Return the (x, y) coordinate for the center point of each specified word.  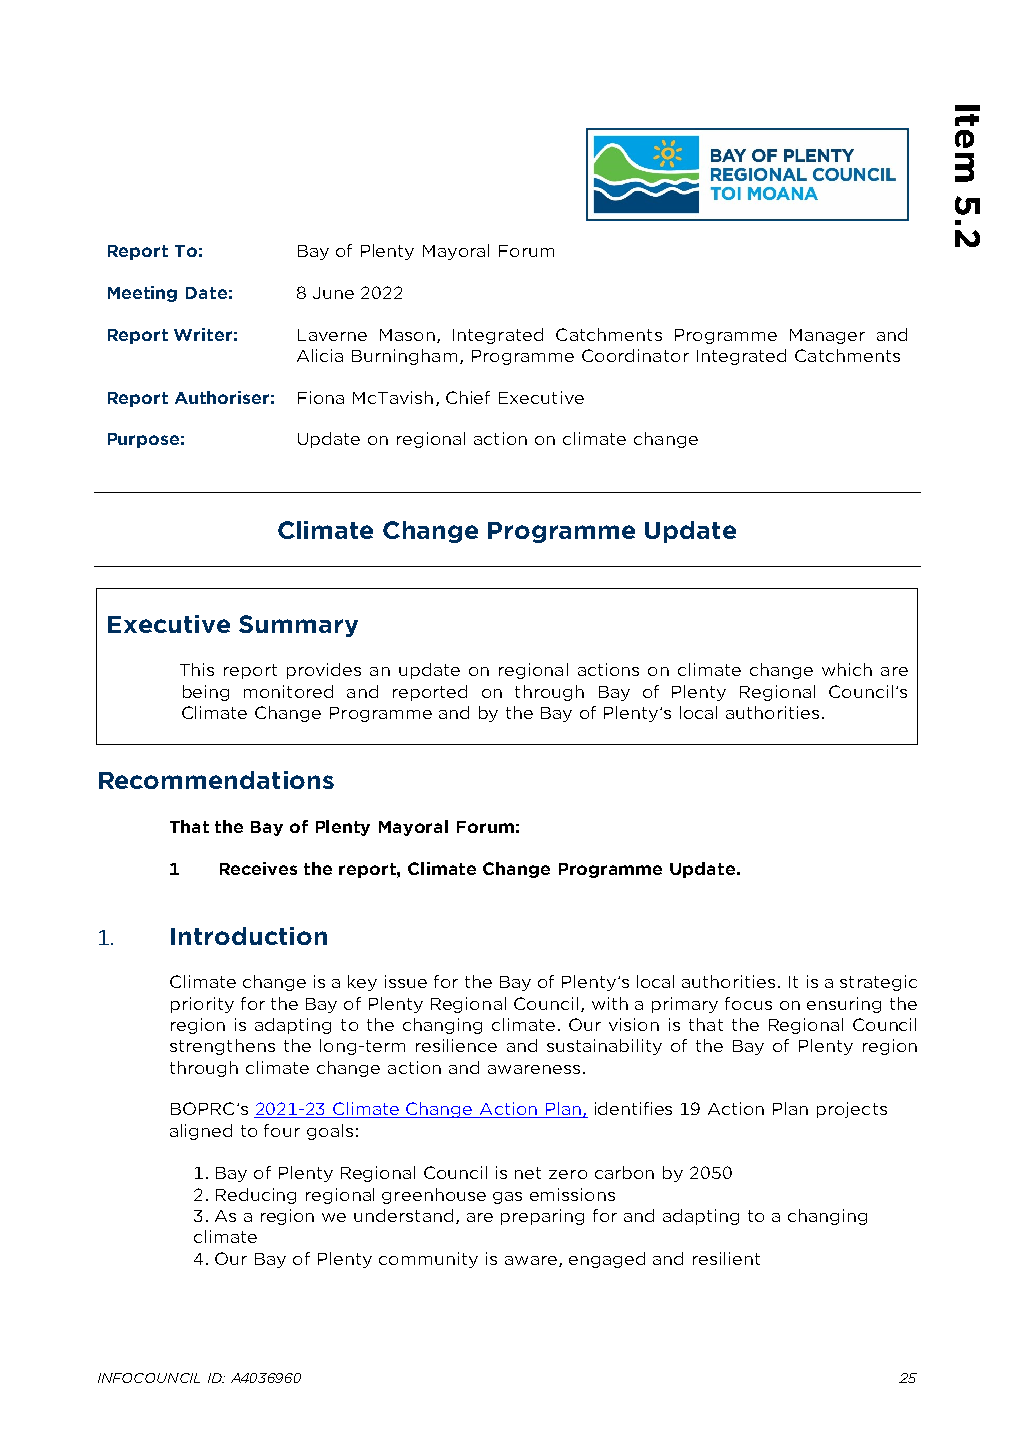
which (847, 669)
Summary (298, 626)
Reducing (256, 1196)
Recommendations (216, 780)
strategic (878, 983)
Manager (827, 336)
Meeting (142, 294)
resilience (456, 1045)
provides (324, 671)
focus (748, 1003)
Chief (468, 397)
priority (202, 1005)
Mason (407, 335)
